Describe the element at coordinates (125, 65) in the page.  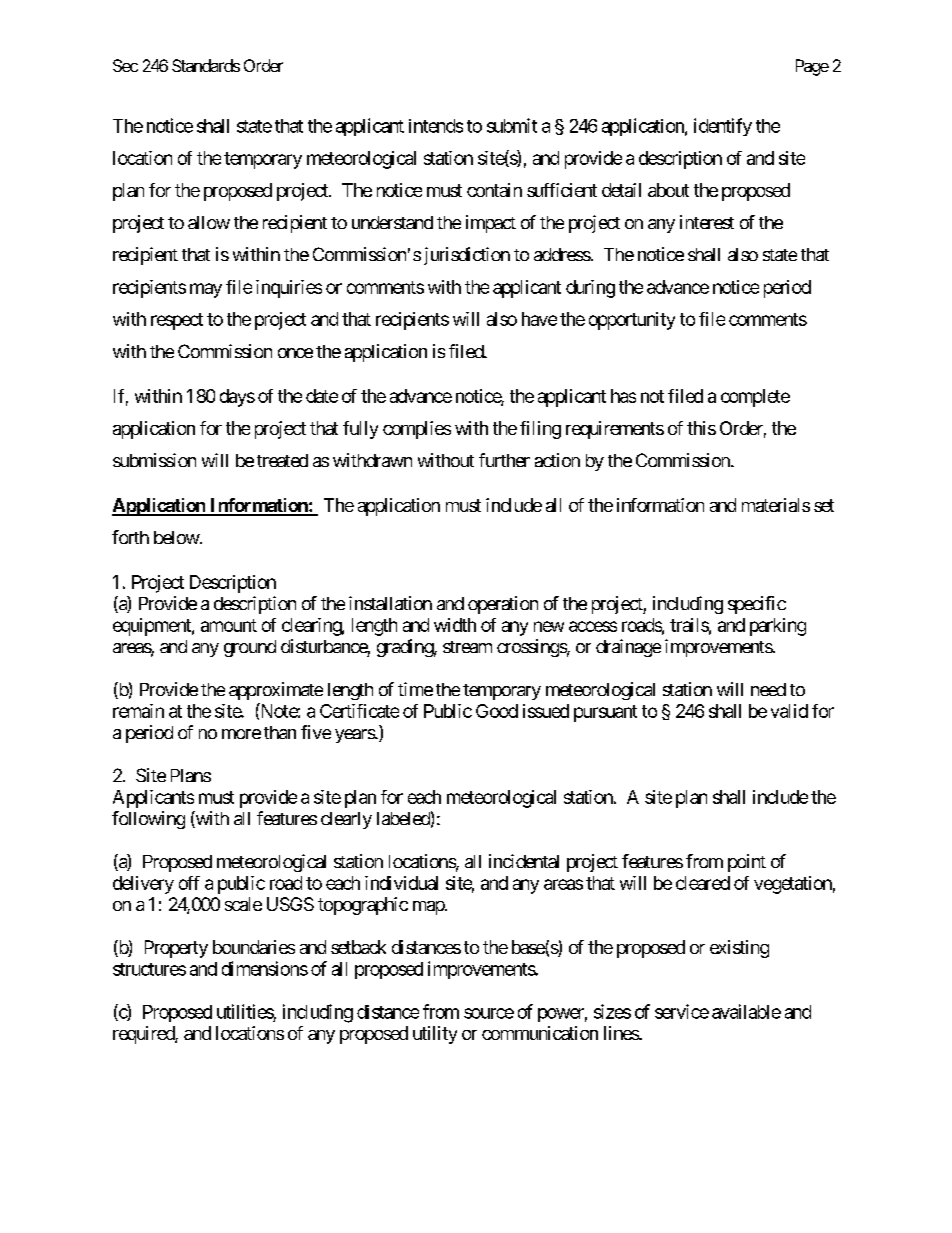
I see `Sec` at that location.
